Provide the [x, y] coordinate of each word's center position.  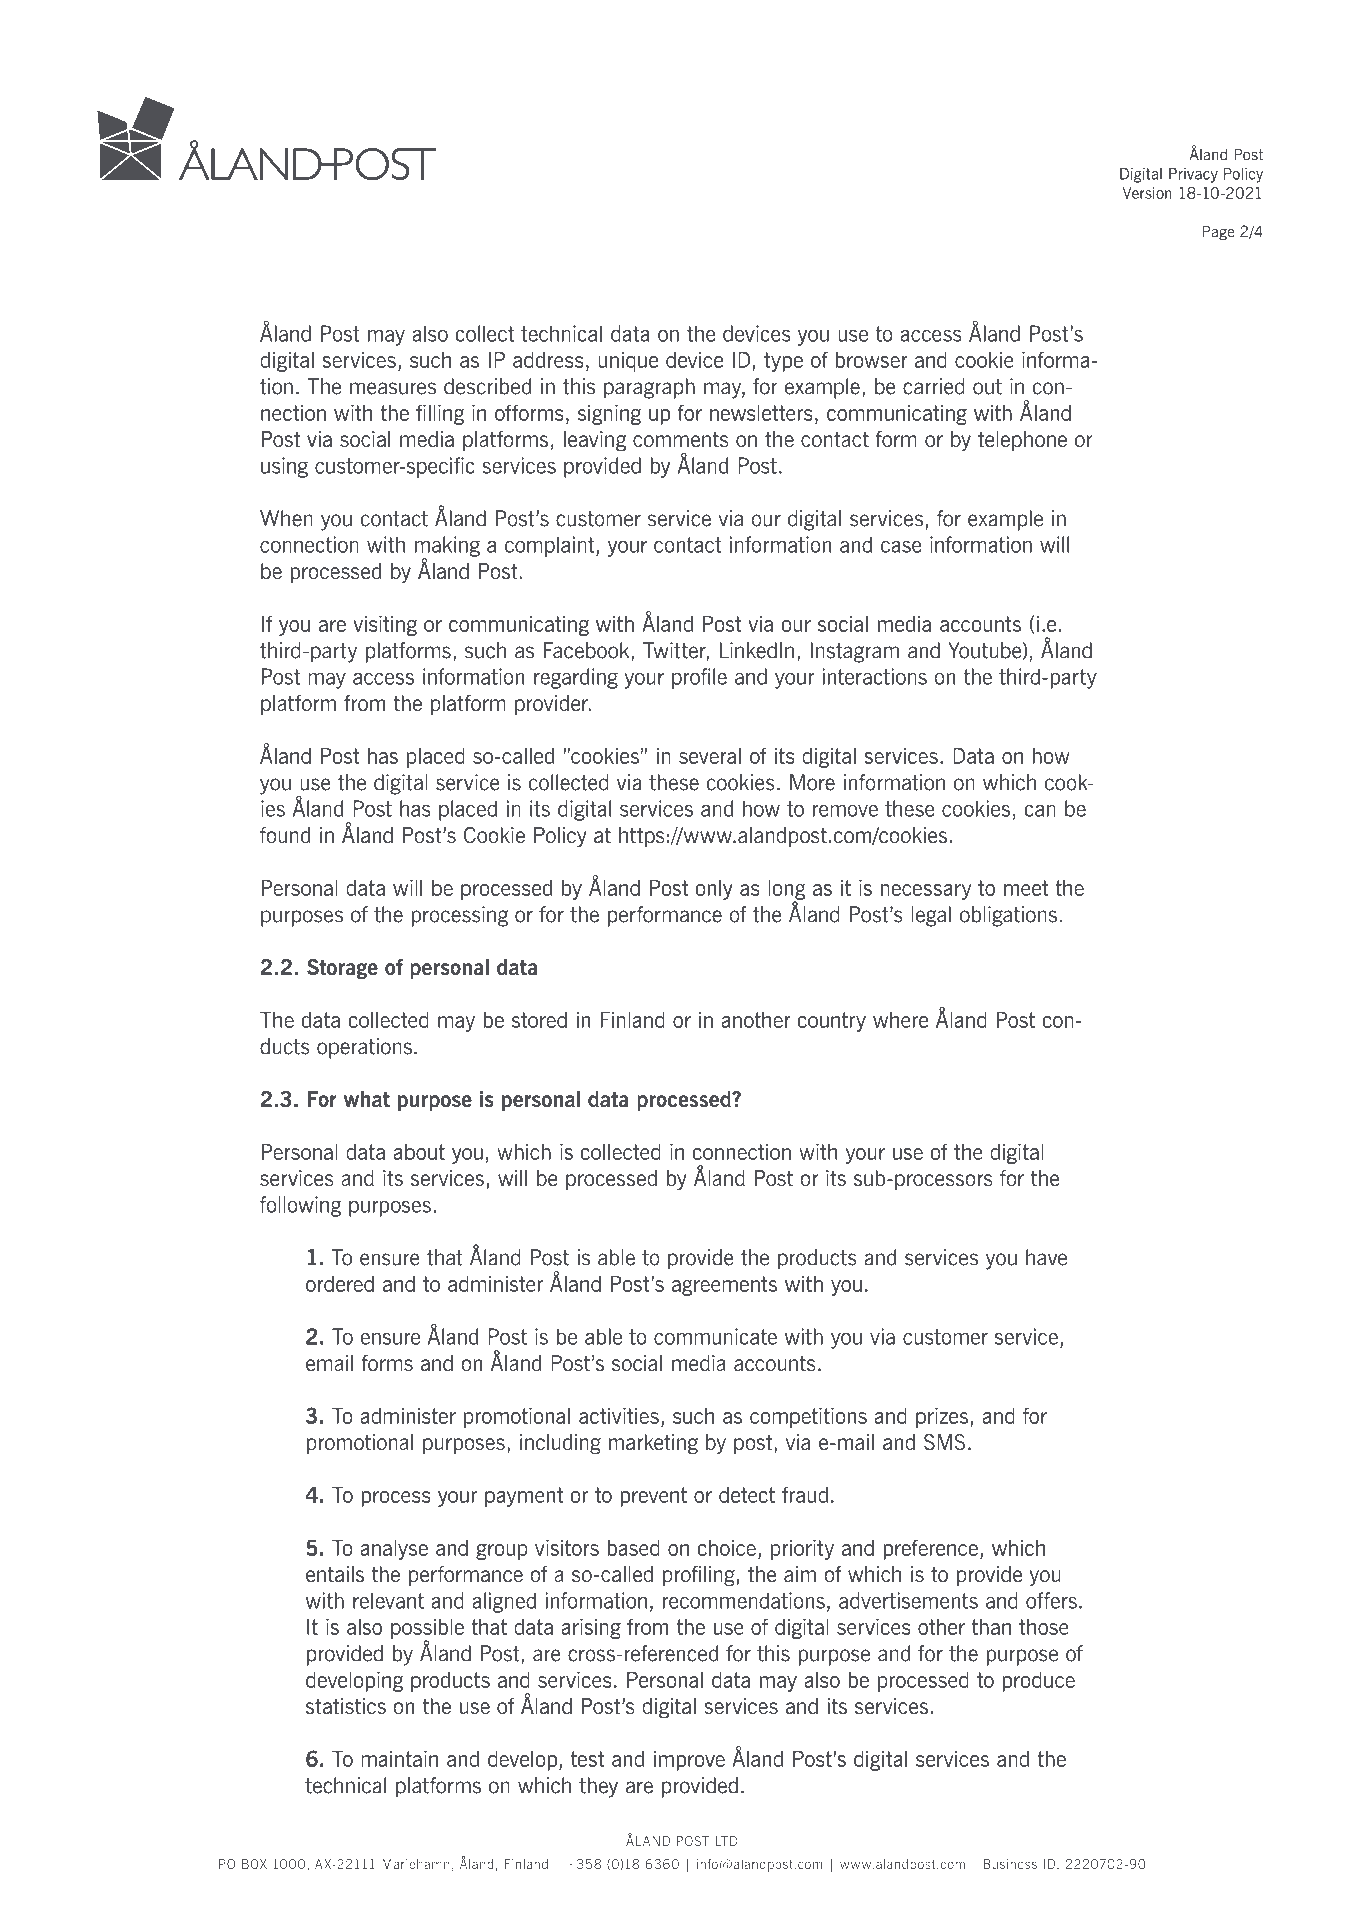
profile [699, 678]
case [901, 547]
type [783, 362]
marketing [653, 1444]
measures [393, 388]
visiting [385, 626]
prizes [943, 1418]
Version [1147, 193]
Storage [342, 969]
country [832, 1022]
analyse [394, 1550]
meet [1026, 888]
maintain [399, 1759]
